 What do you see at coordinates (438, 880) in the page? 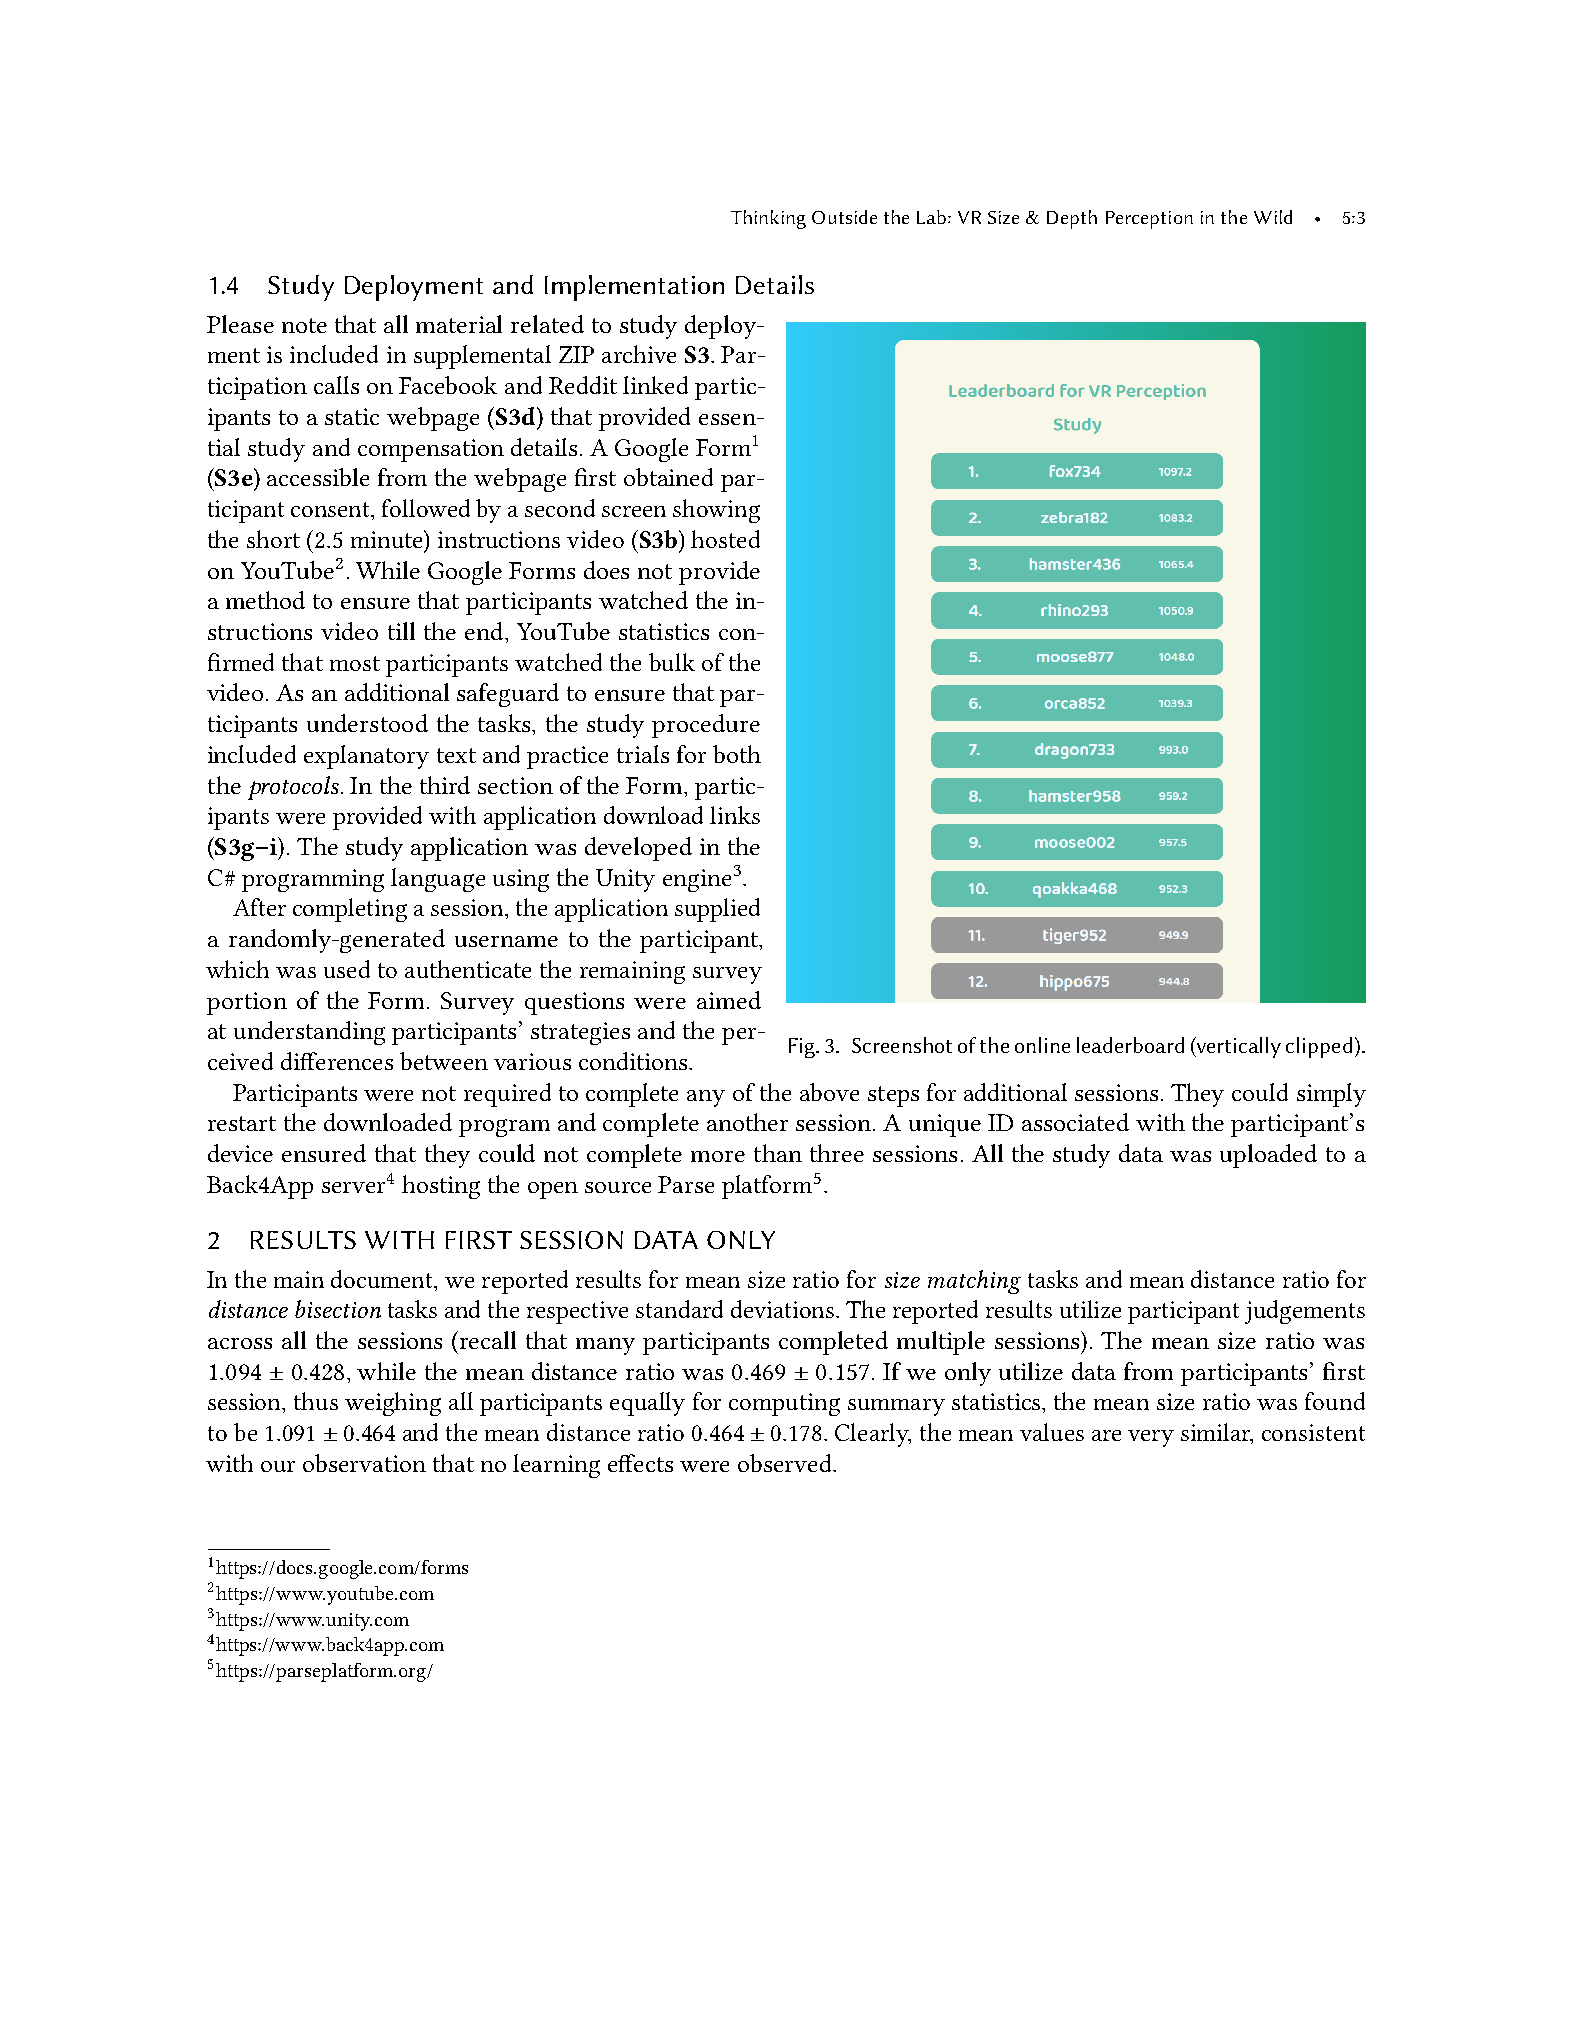
I see `language` at bounding box center [438, 880].
